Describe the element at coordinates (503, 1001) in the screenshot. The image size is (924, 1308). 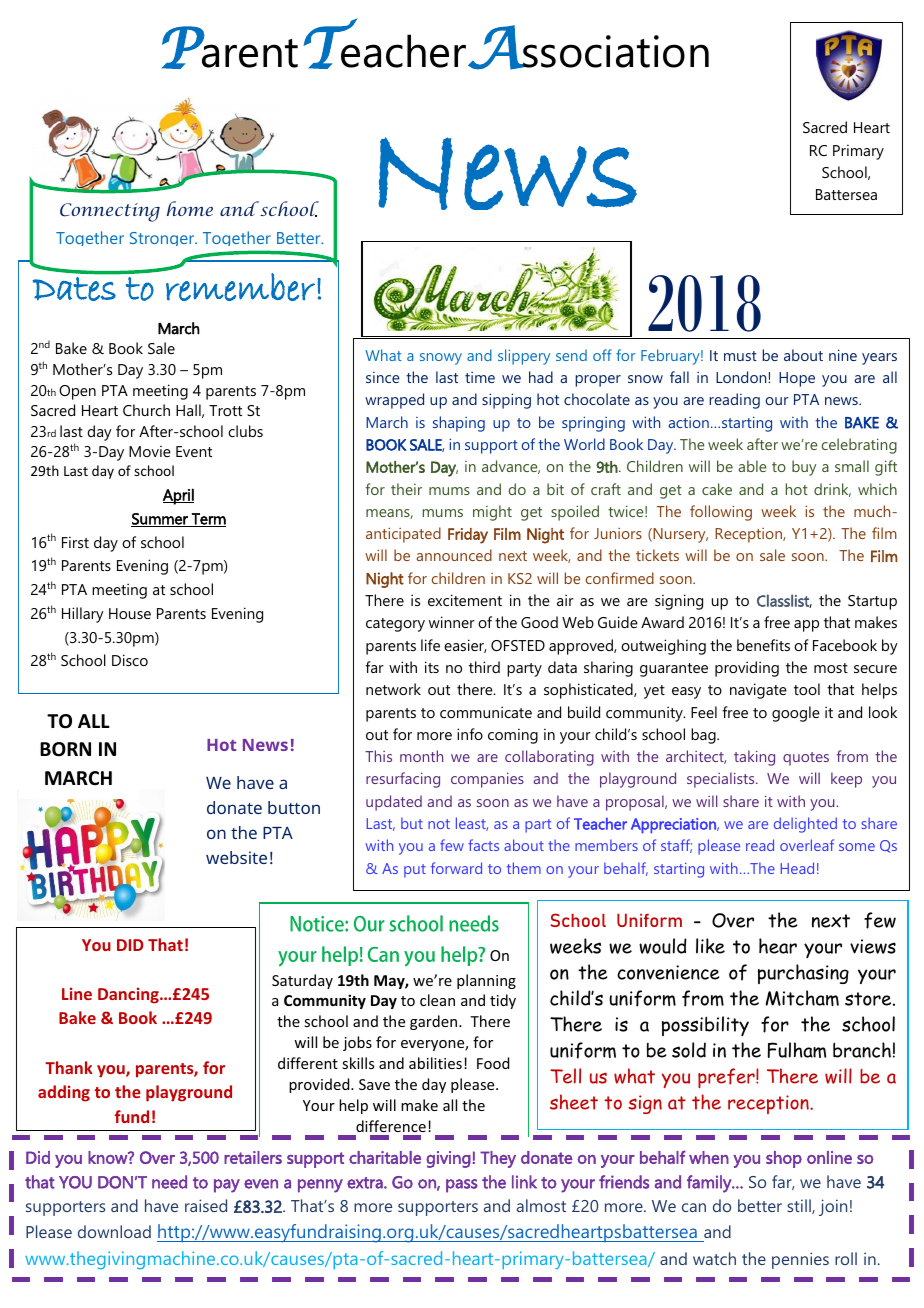
I see `tidy` at that location.
